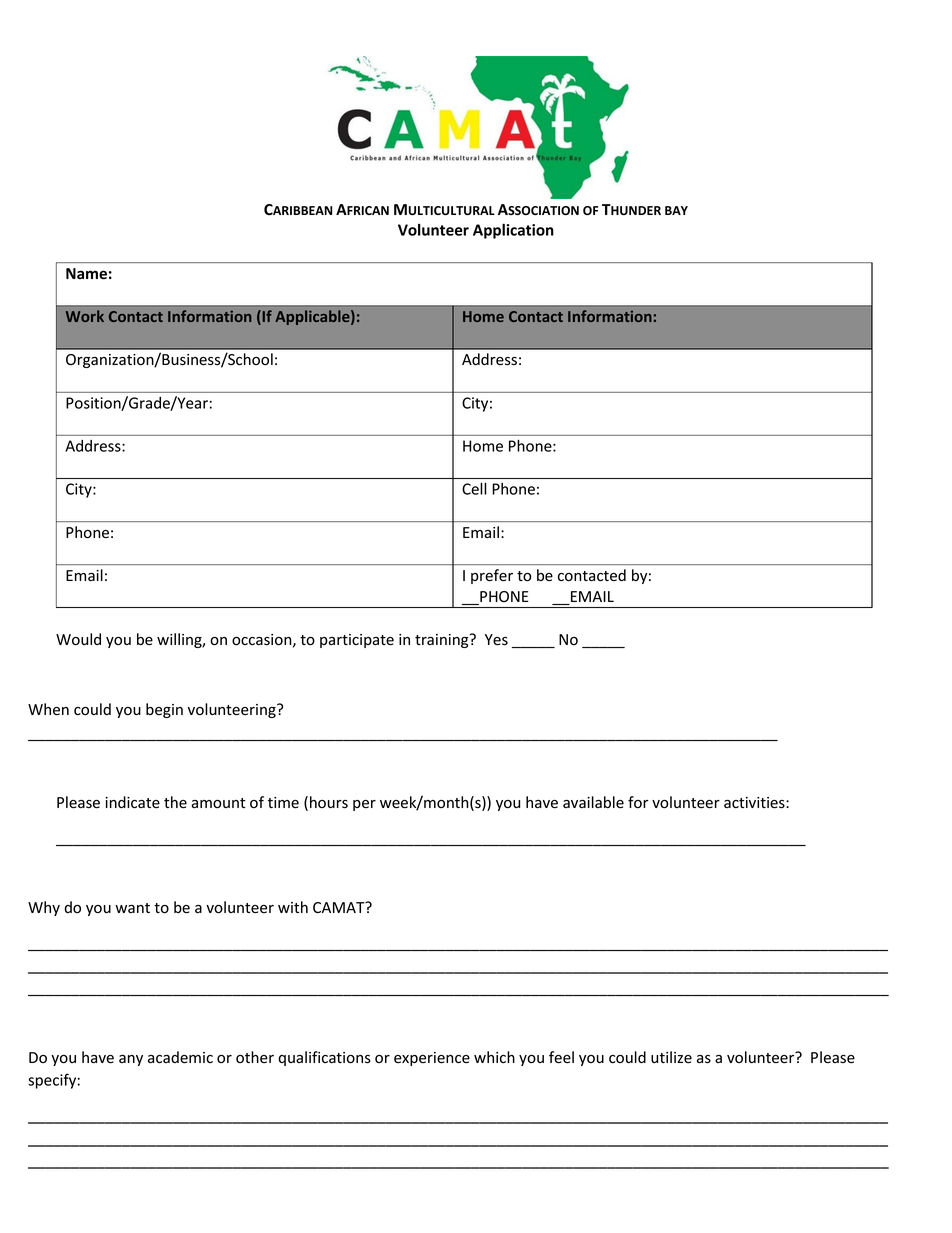 Image resolution: width=952 pixels, height=1233 pixels. Describe the element at coordinates (513, 231) in the image. I see `Application` at that location.
